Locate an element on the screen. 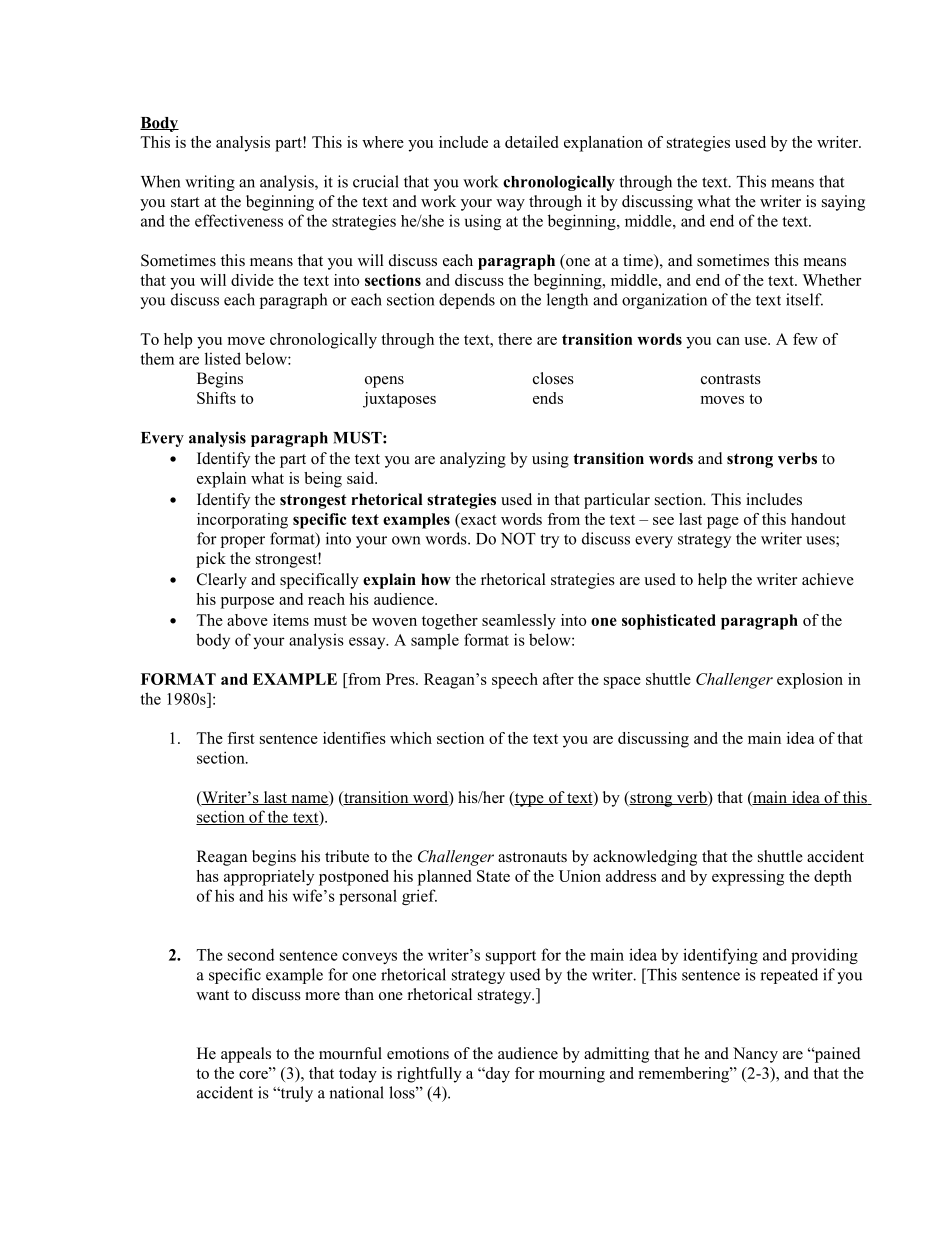 The image size is (952, 1233). way is located at coordinates (510, 205).
